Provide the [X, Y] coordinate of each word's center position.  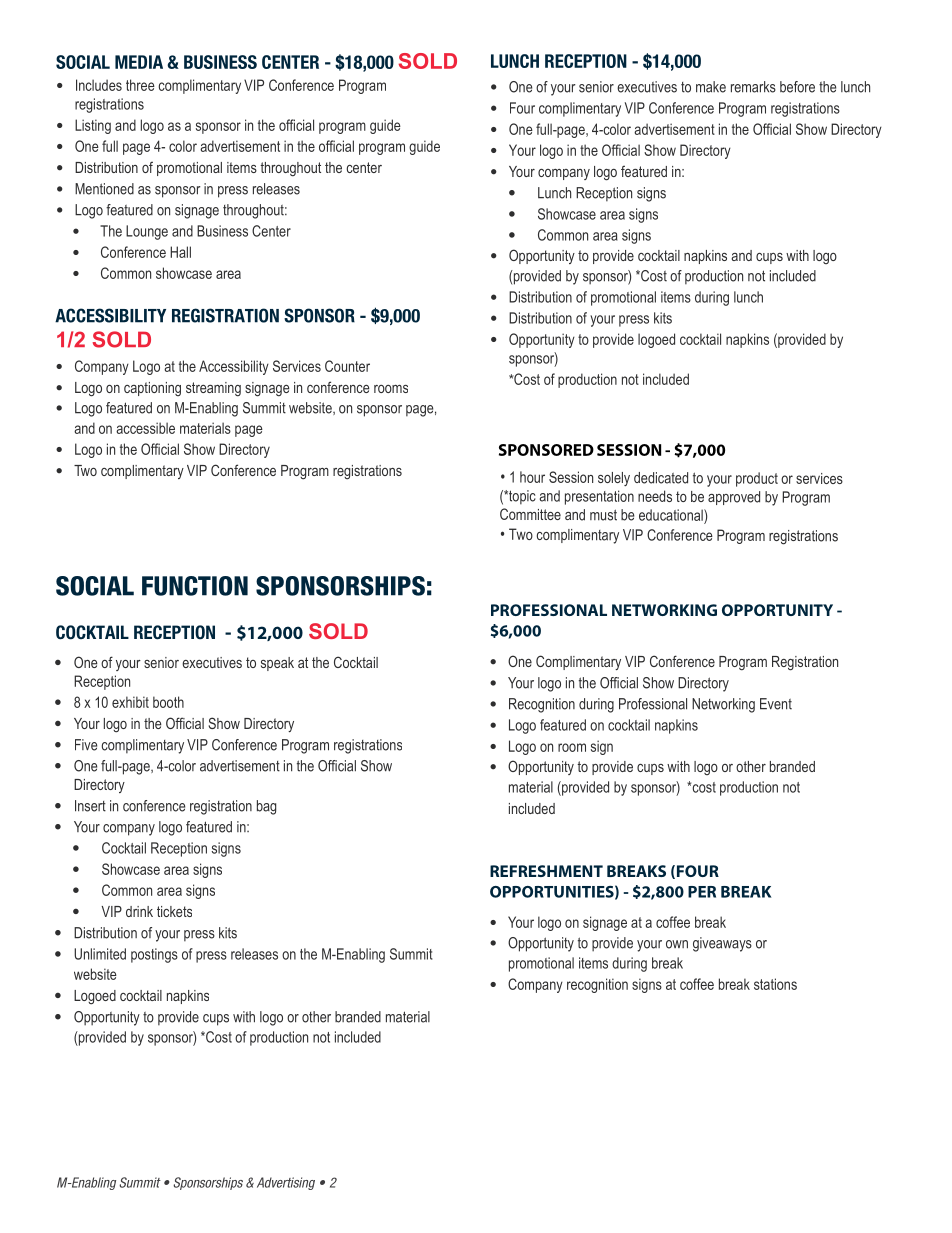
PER [702, 892]
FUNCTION [195, 586]
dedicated [661, 478]
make [711, 87]
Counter [347, 366]
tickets [174, 911]
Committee [530, 514]
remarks [753, 87]
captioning [152, 389]
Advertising [286, 1183]
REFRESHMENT [546, 871]
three [140, 85]
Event [776, 704]
